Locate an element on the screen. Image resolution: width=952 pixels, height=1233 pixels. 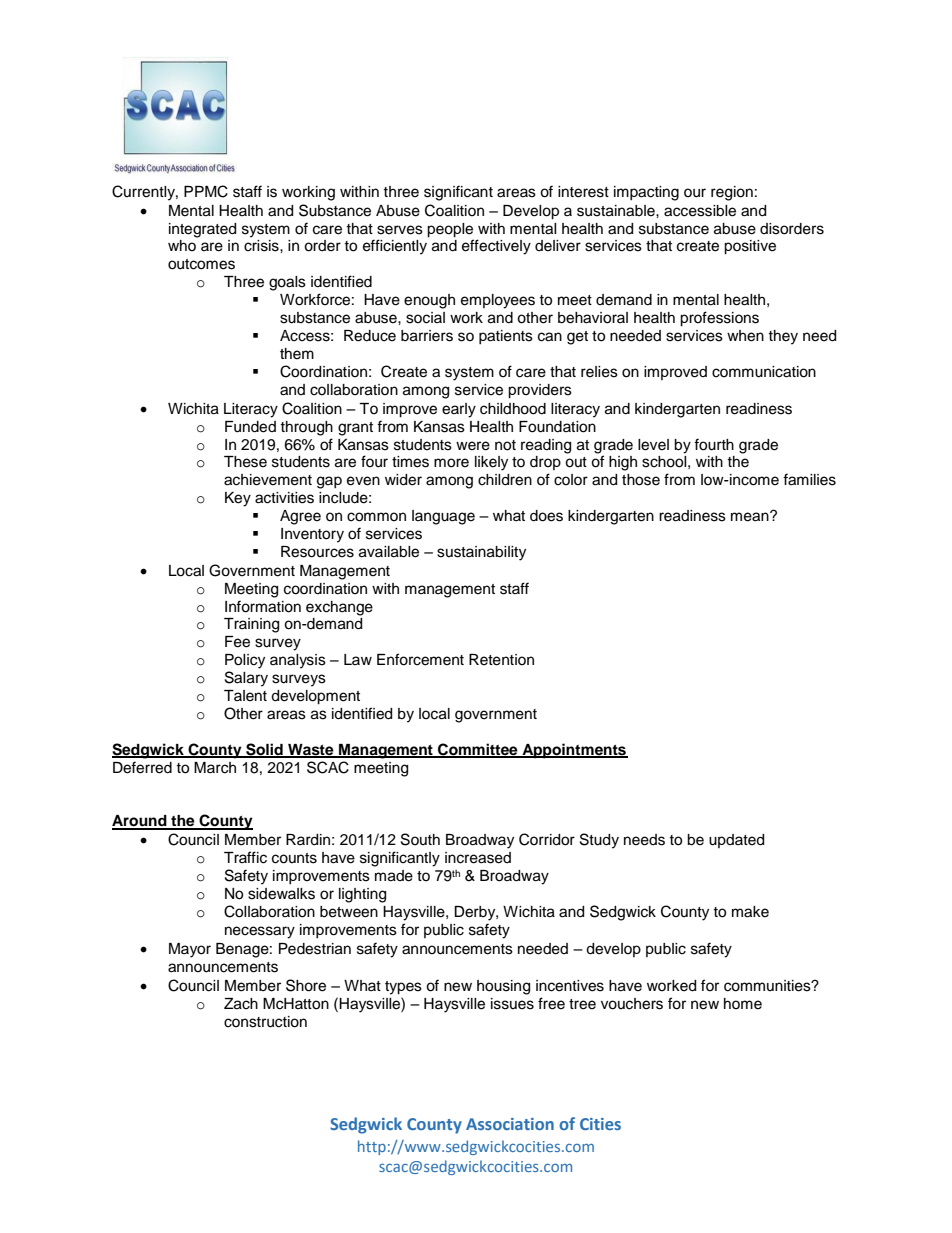
region is located at coordinates (732, 193).
